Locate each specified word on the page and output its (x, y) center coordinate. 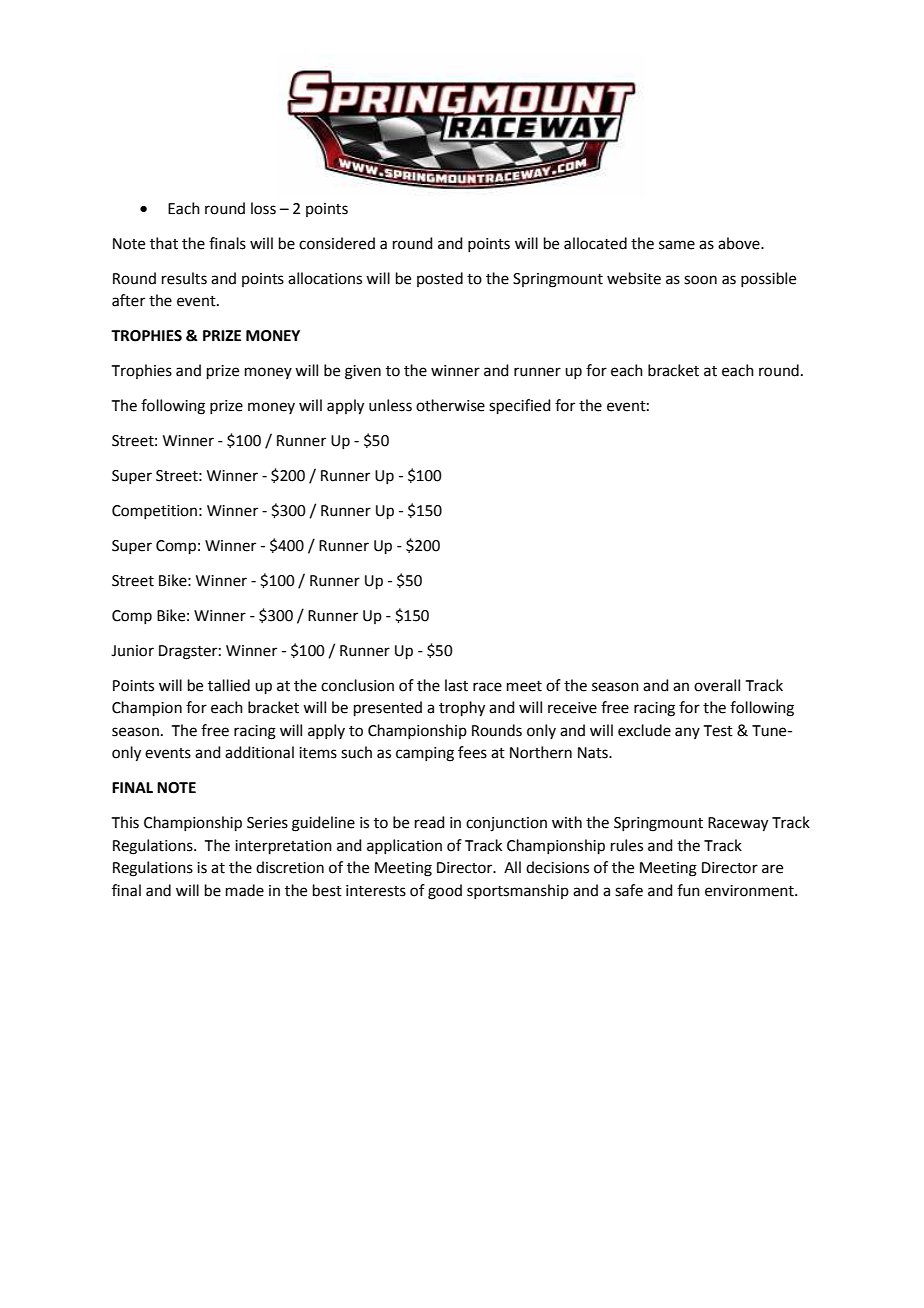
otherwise (450, 405)
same (677, 245)
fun (688, 890)
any (687, 733)
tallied (229, 685)
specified (520, 406)
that (164, 243)
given (363, 372)
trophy (462, 709)
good (445, 892)
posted (440, 279)
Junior (132, 651)
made (245, 890)
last (456, 685)
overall (717, 685)
